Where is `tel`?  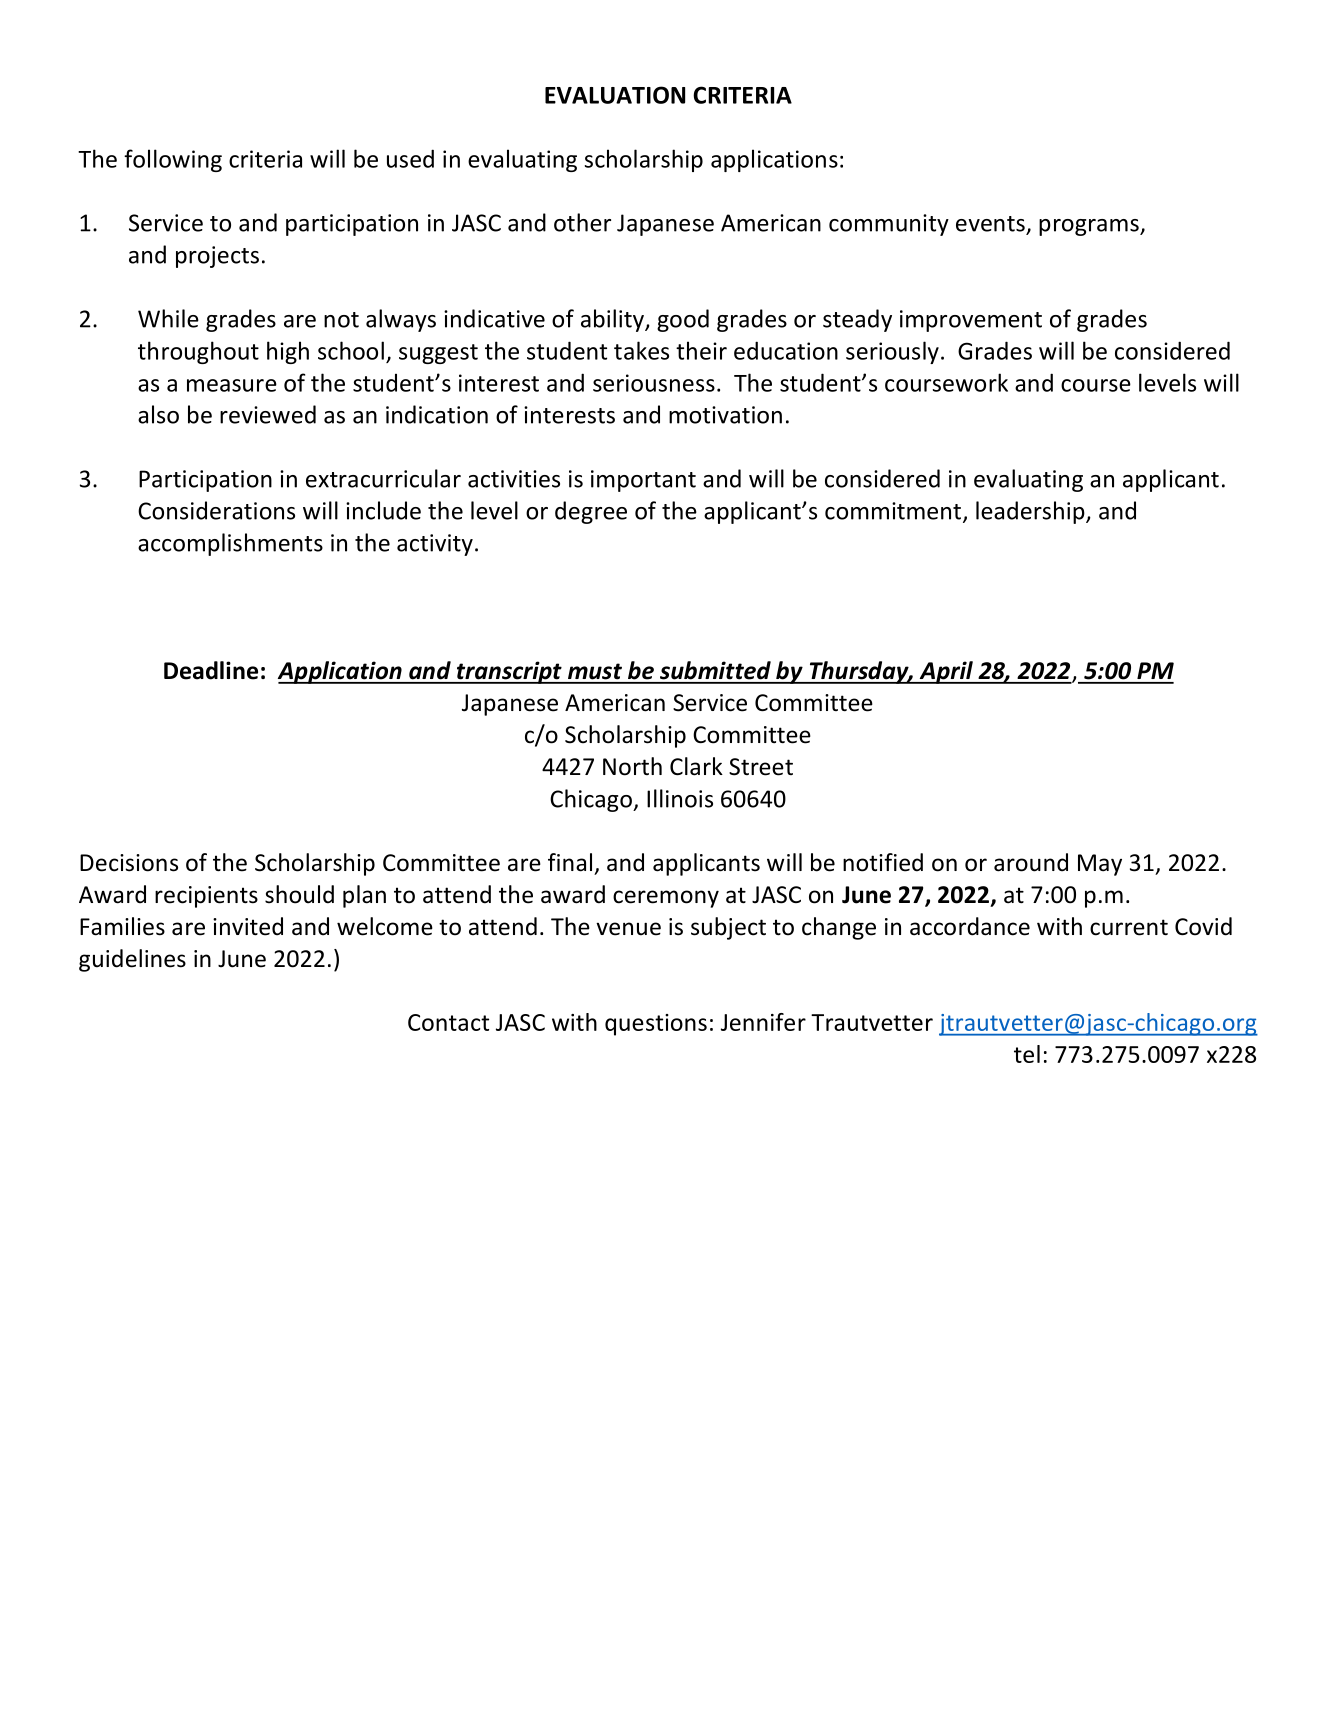
tel is located at coordinates (1027, 1054).
